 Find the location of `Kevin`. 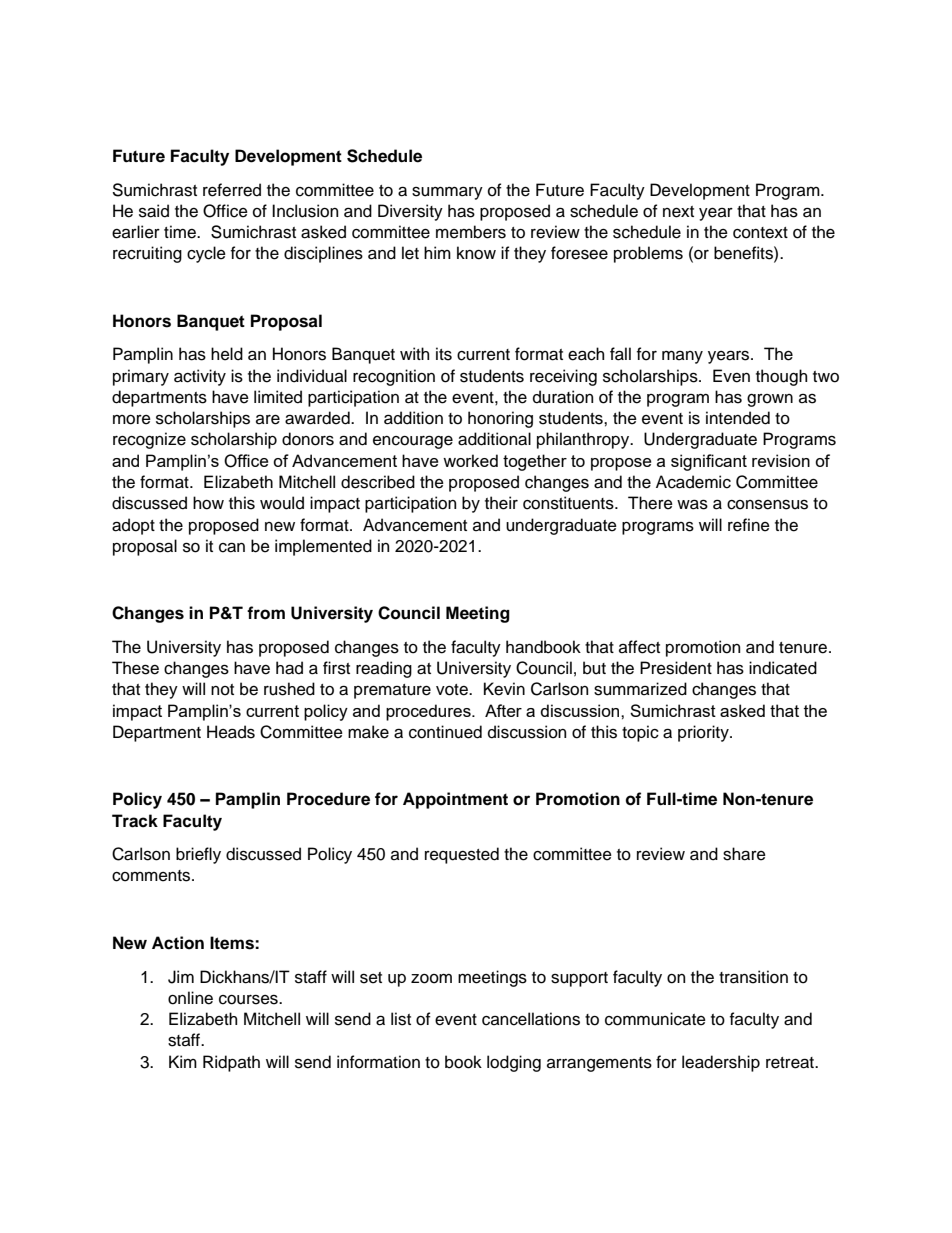

Kevin is located at coordinates (504, 689).
